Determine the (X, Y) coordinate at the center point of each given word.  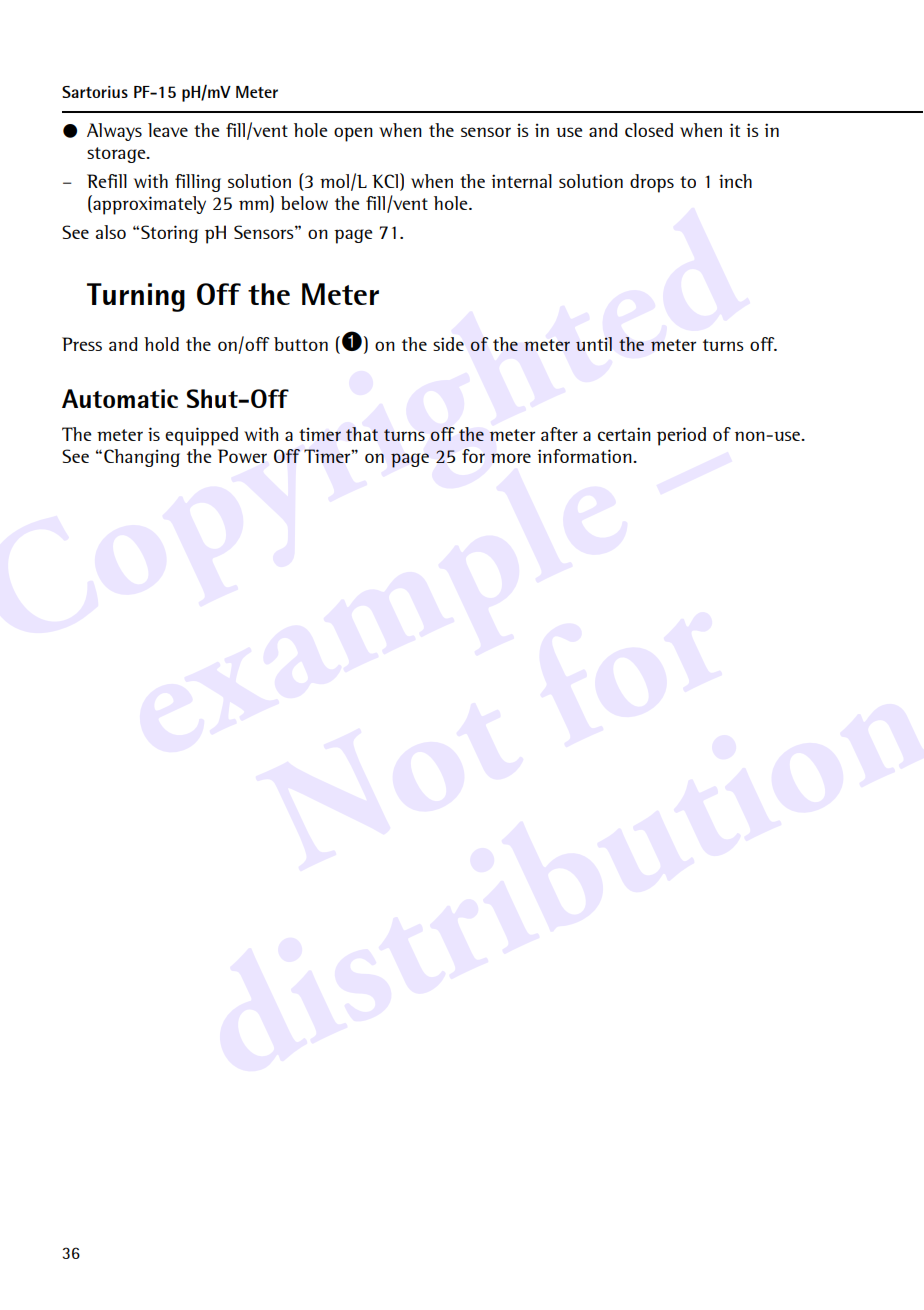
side (448, 344)
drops (652, 183)
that (362, 434)
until (594, 344)
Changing (142, 458)
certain (624, 434)
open (353, 134)
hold (161, 344)
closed (649, 130)
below (304, 203)
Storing (169, 234)
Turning (136, 297)
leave (168, 130)
